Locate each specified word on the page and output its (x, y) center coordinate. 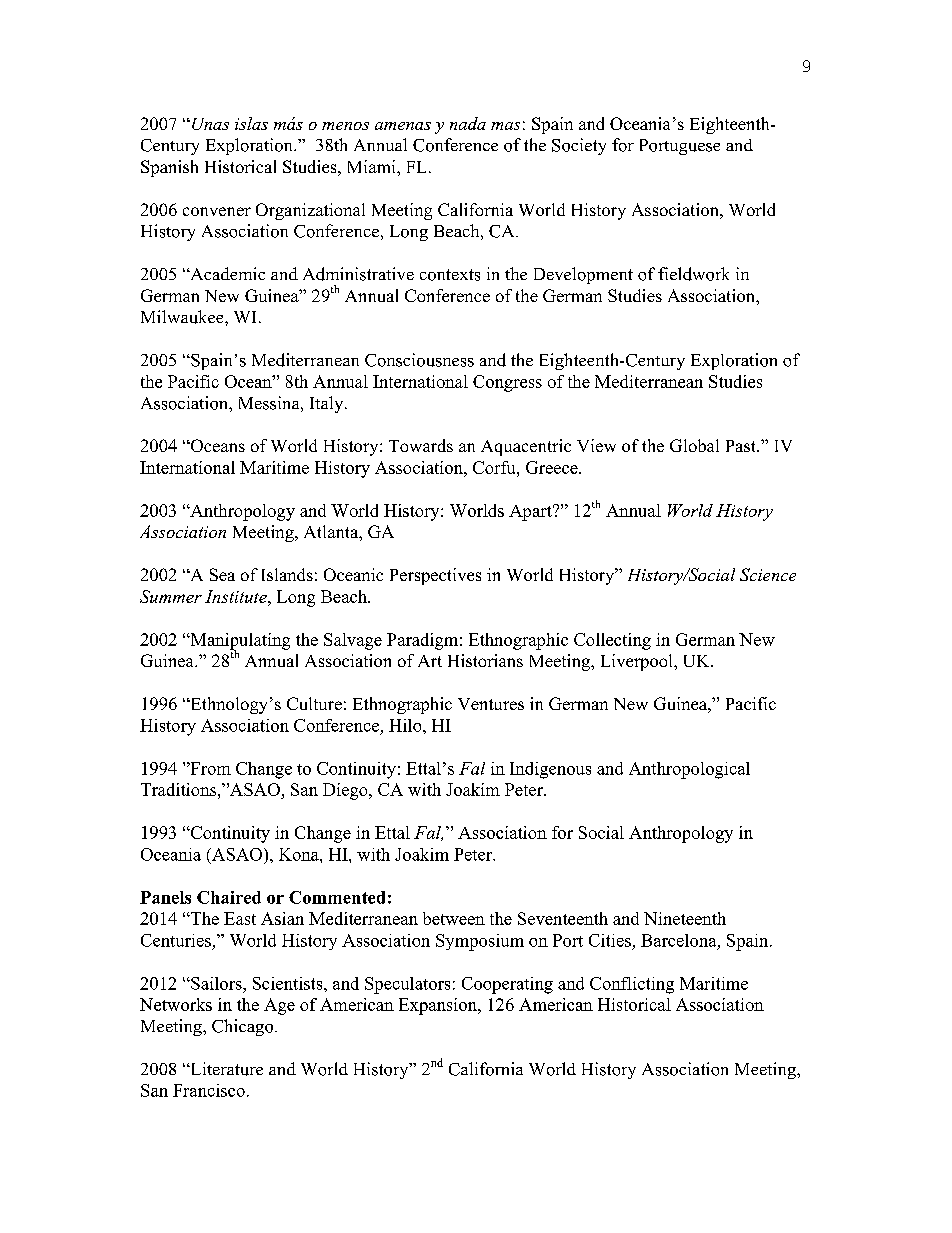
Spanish (169, 168)
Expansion (439, 1006)
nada (468, 123)
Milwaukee (183, 317)
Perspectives (435, 576)
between (454, 918)
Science (768, 574)
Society (579, 146)
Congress (507, 383)
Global (694, 445)
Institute (237, 596)
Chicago (244, 1027)
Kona (300, 854)
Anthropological (689, 770)
